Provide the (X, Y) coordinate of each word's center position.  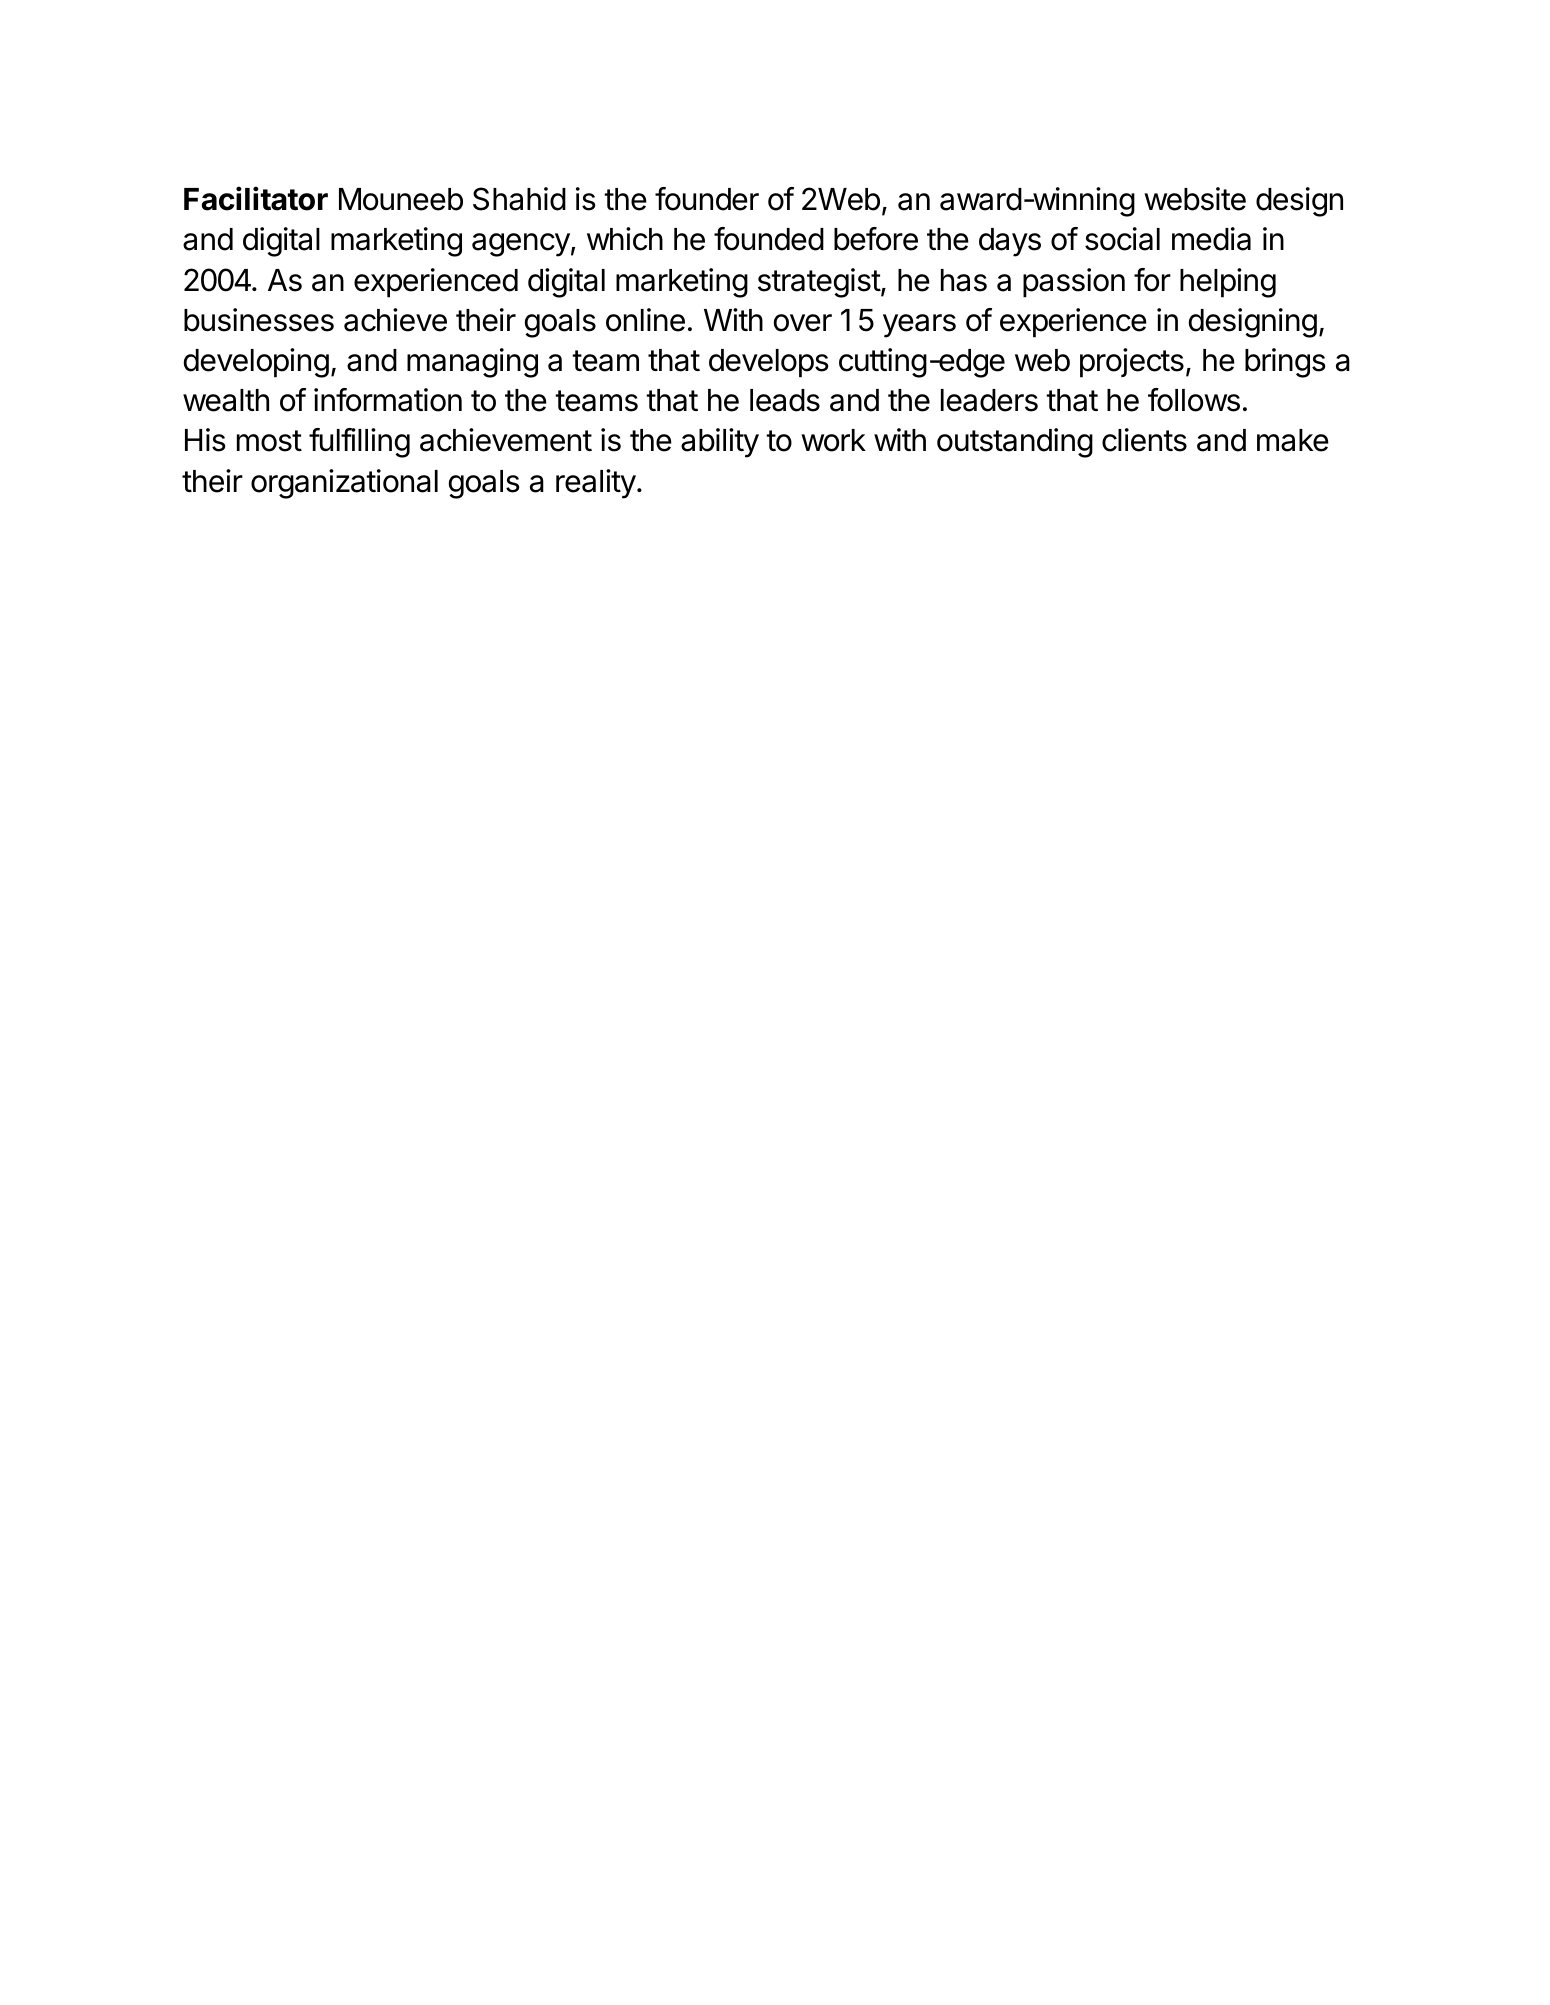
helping (1228, 283)
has (964, 280)
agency (521, 245)
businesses (259, 320)
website (1195, 199)
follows (1194, 400)
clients (1144, 440)
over (803, 323)
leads (785, 400)
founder (707, 199)
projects (1132, 363)
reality (596, 484)
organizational (344, 484)
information (388, 400)
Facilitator (256, 198)
